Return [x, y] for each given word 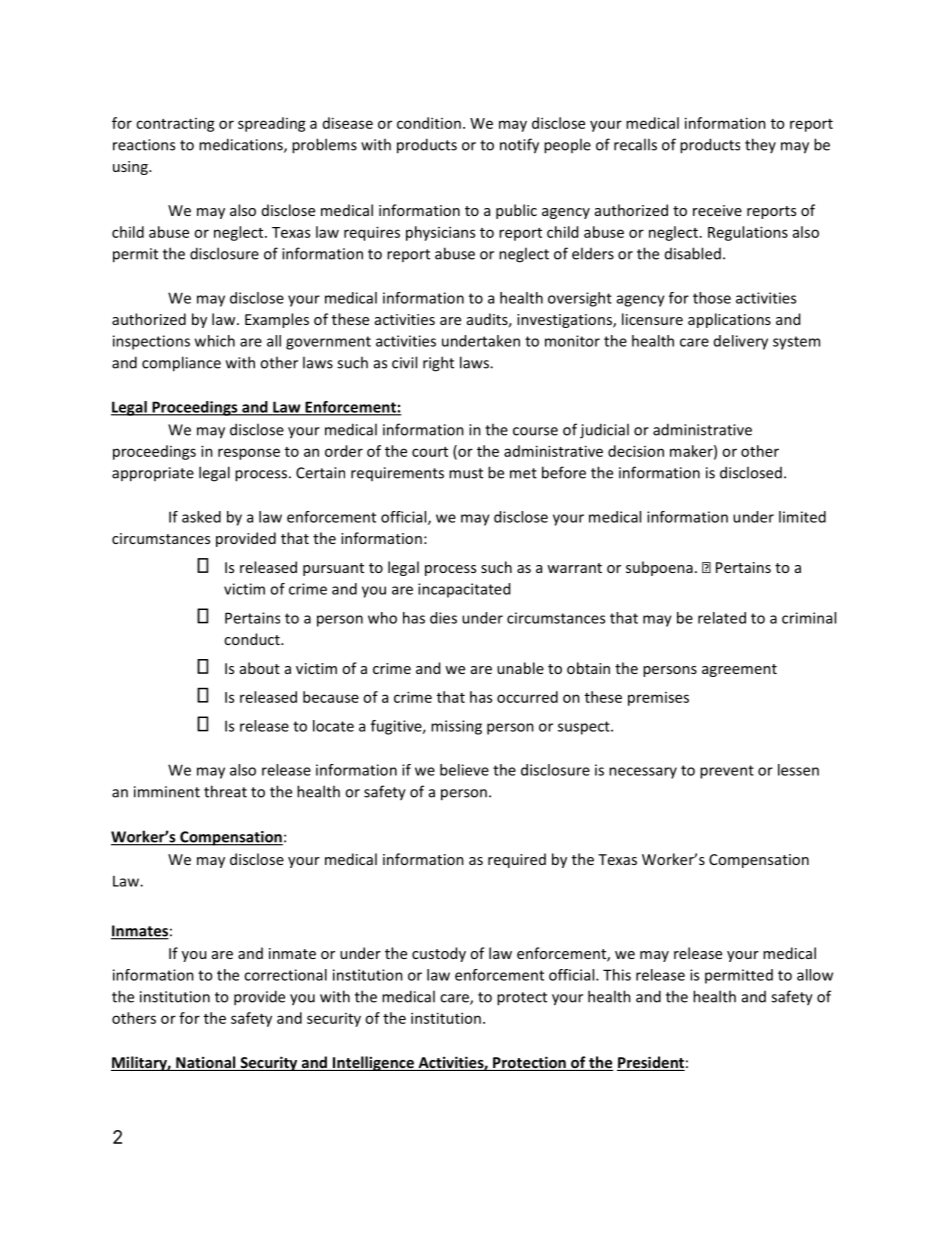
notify [519, 146]
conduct [253, 639]
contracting [175, 125]
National [206, 1063]
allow [815, 975]
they [760, 145]
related [722, 618]
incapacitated [464, 590]
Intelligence [374, 1063]
